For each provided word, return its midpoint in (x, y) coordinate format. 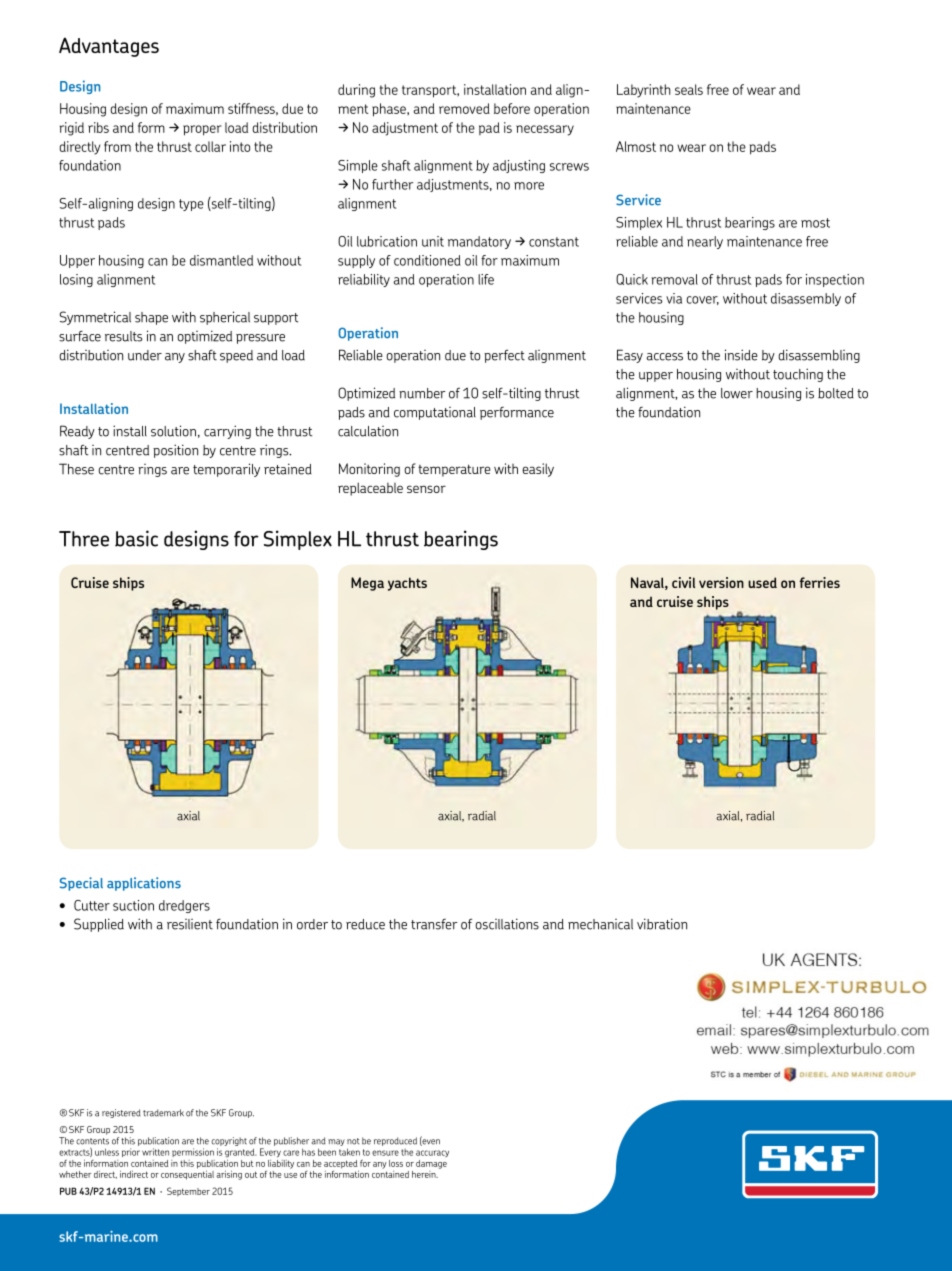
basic (136, 538)
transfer (434, 924)
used (762, 582)
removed (464, 108)
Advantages (109, 47)
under (145, 355)
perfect (504, 356)
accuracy (432, 1153)
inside (741, 355)
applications (144, 884)
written (155, 1152)
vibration (662, 924)
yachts (407, 584)
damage (431, 1164)
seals (689, 89)
